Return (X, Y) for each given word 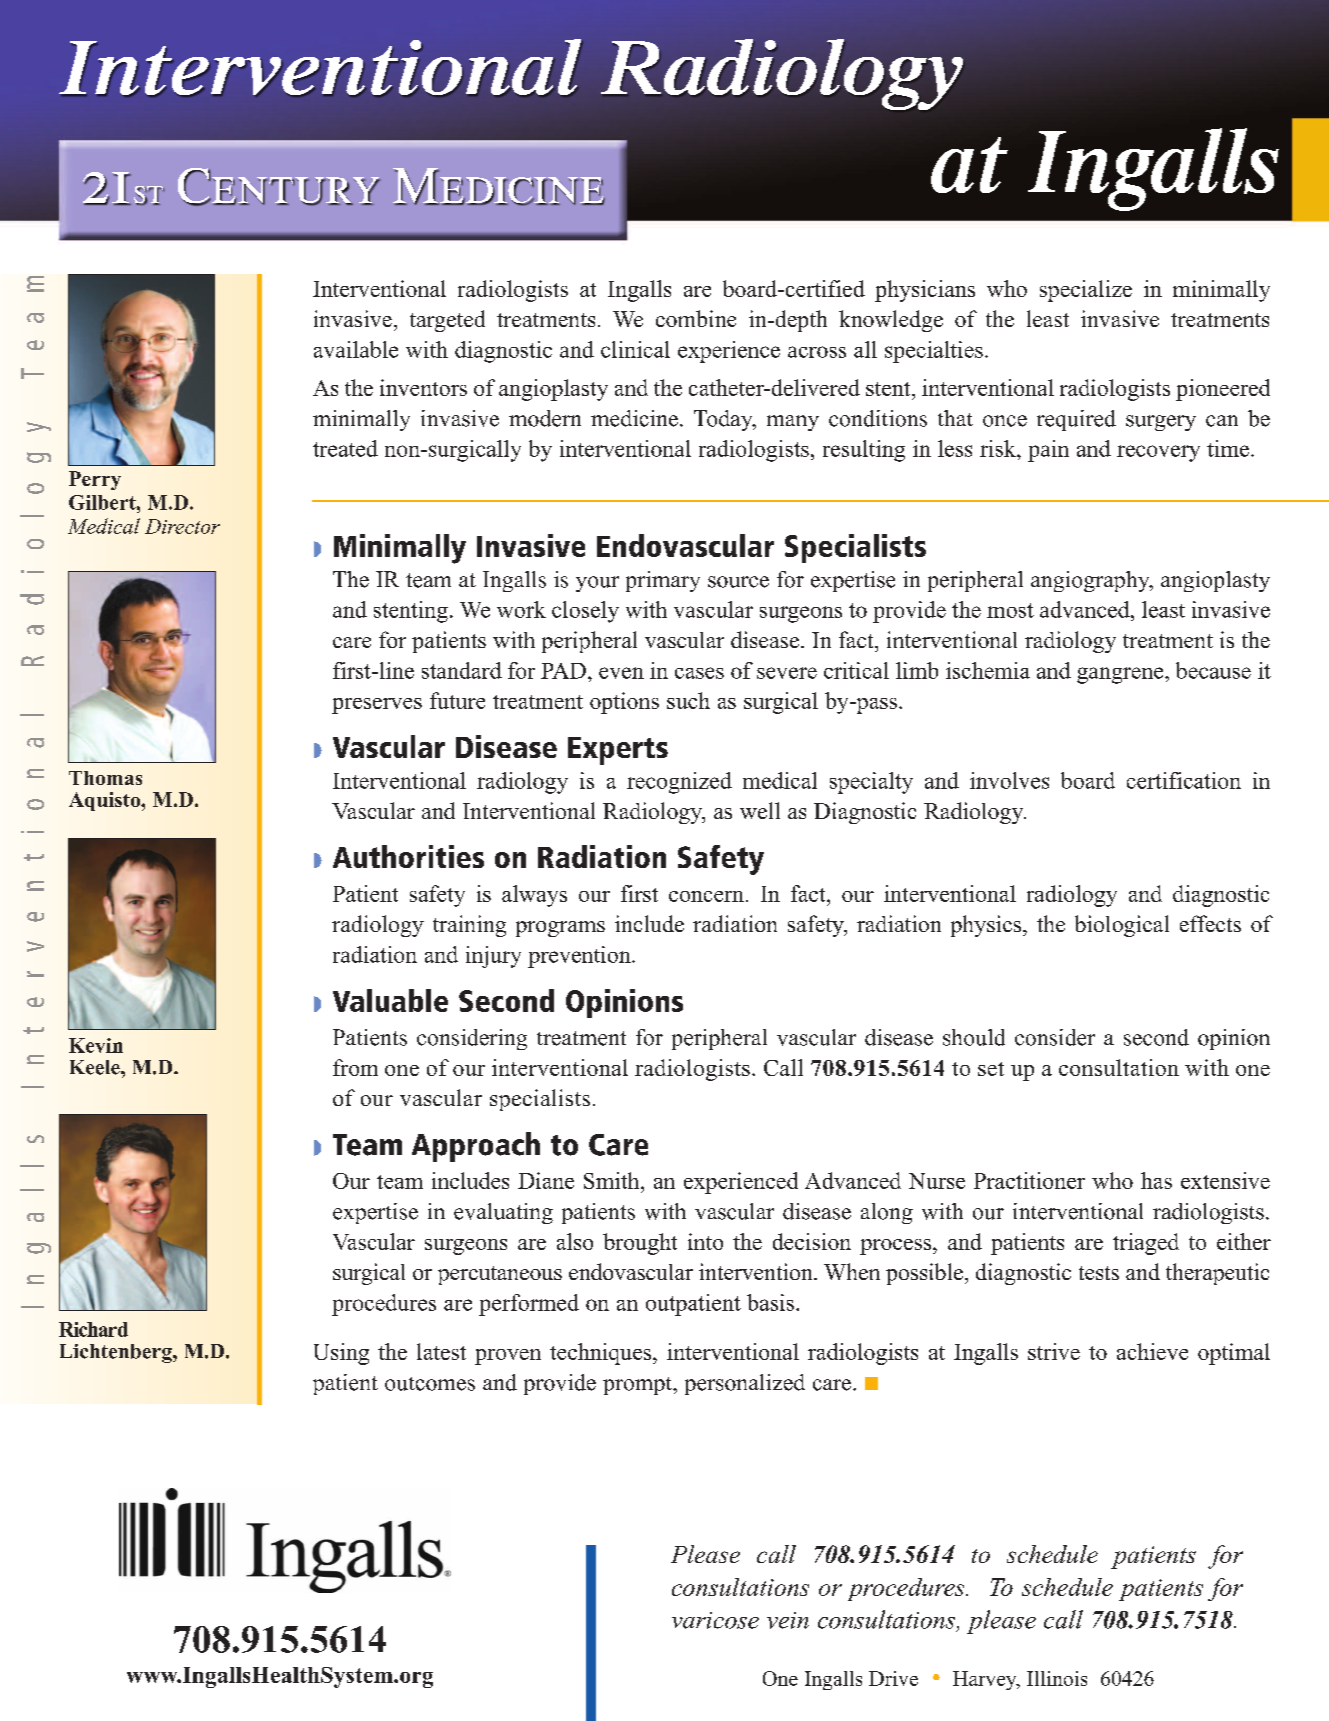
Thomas (105, 778)
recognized (679, 783)
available (356, 349)
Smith (613, 1180)
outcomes (430, 1384)
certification (1184, 780)
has (1156, 1180)
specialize (1086, 291)
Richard (93, 1329)
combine (696, 318)
